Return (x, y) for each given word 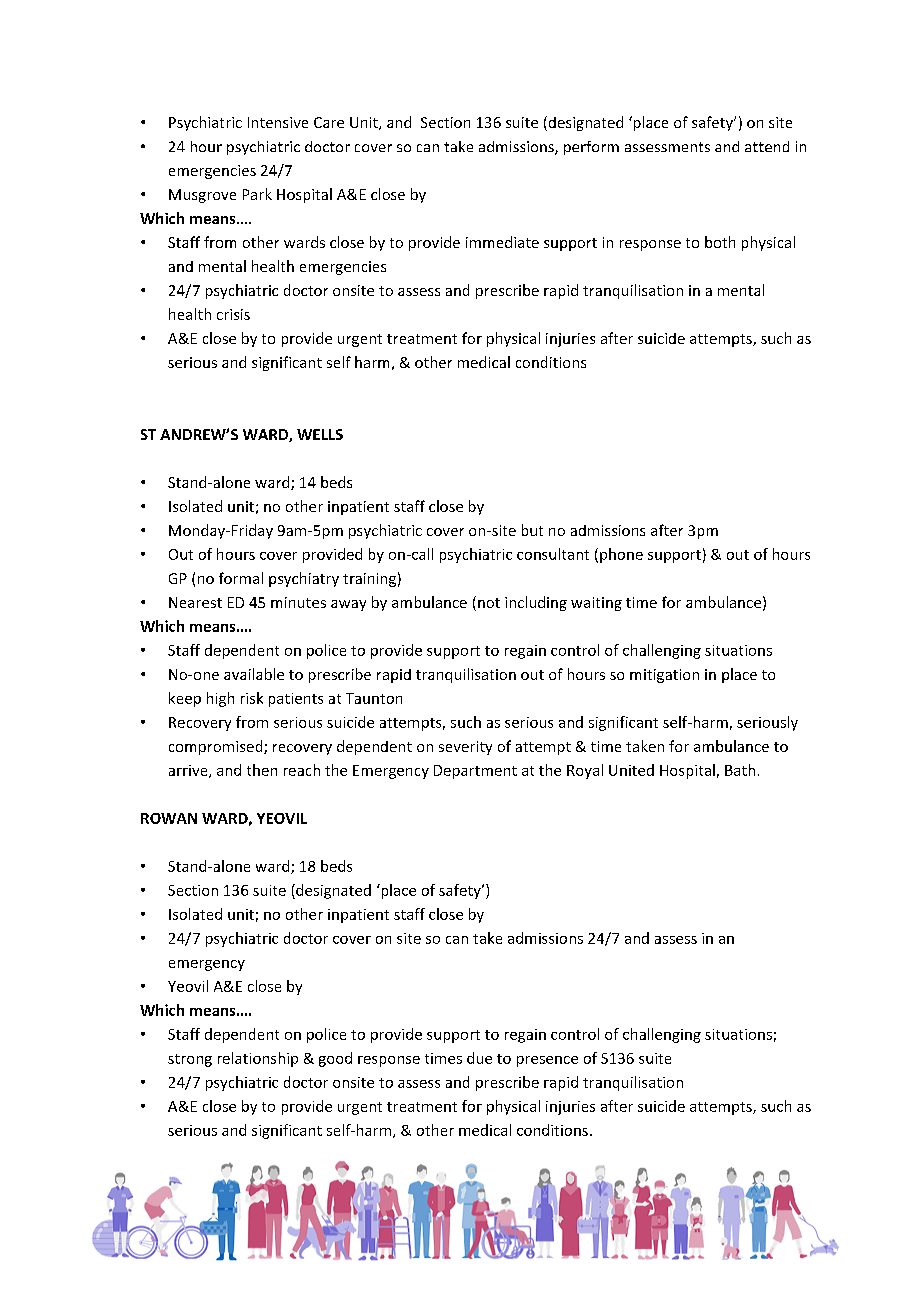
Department (475, 772)
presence (547, 1061)
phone (621, 555)
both (720, 242)
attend (767, 146)
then (262, 770)
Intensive (278, 122)
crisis (233, 314)
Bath (740, 770)
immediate (502, 242)
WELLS (320, 434)
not (489, 603)
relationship (258, 1059)
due (479, 1058)
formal (241, 578)
